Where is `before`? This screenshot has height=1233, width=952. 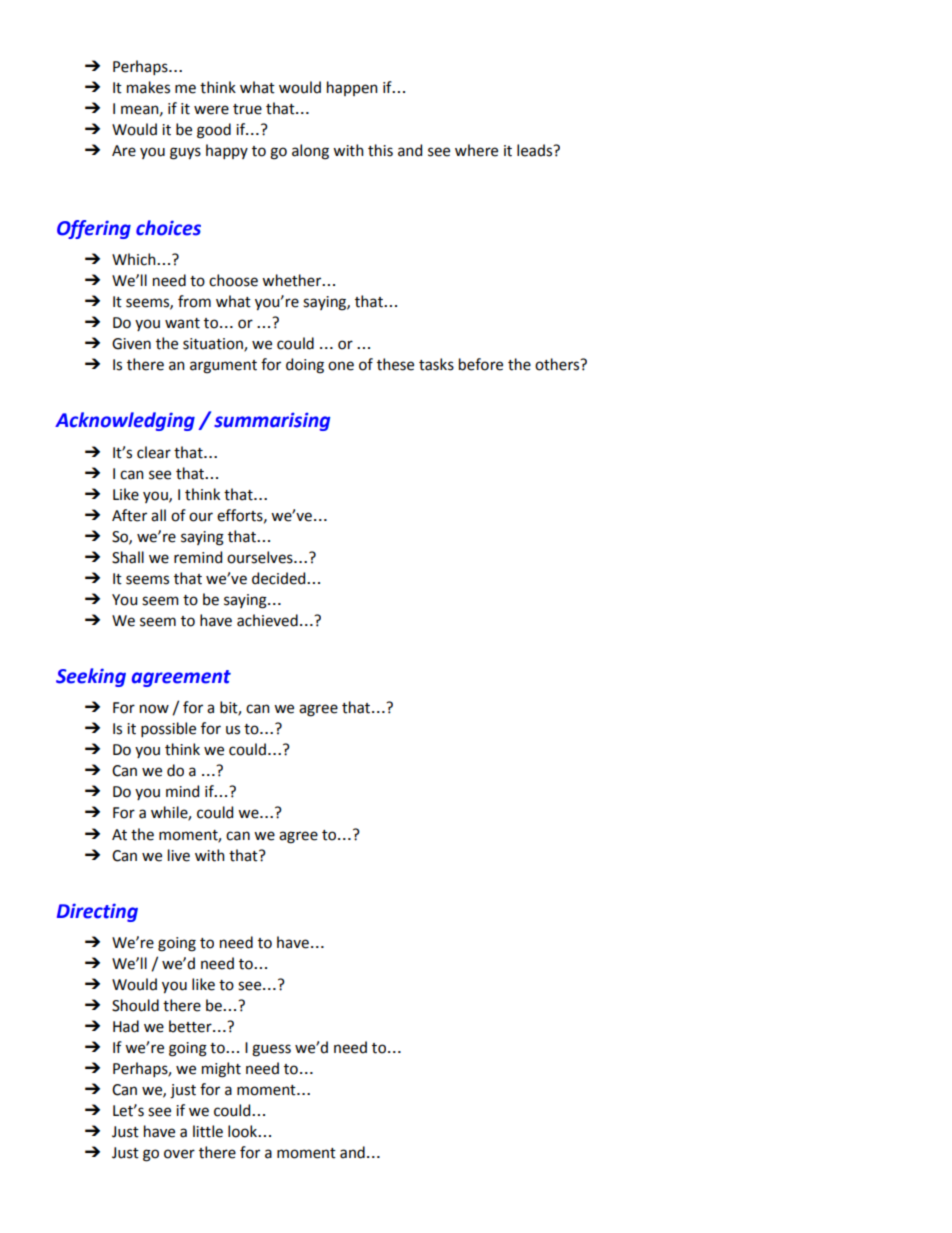 before is located at coordinates (481, 364).
